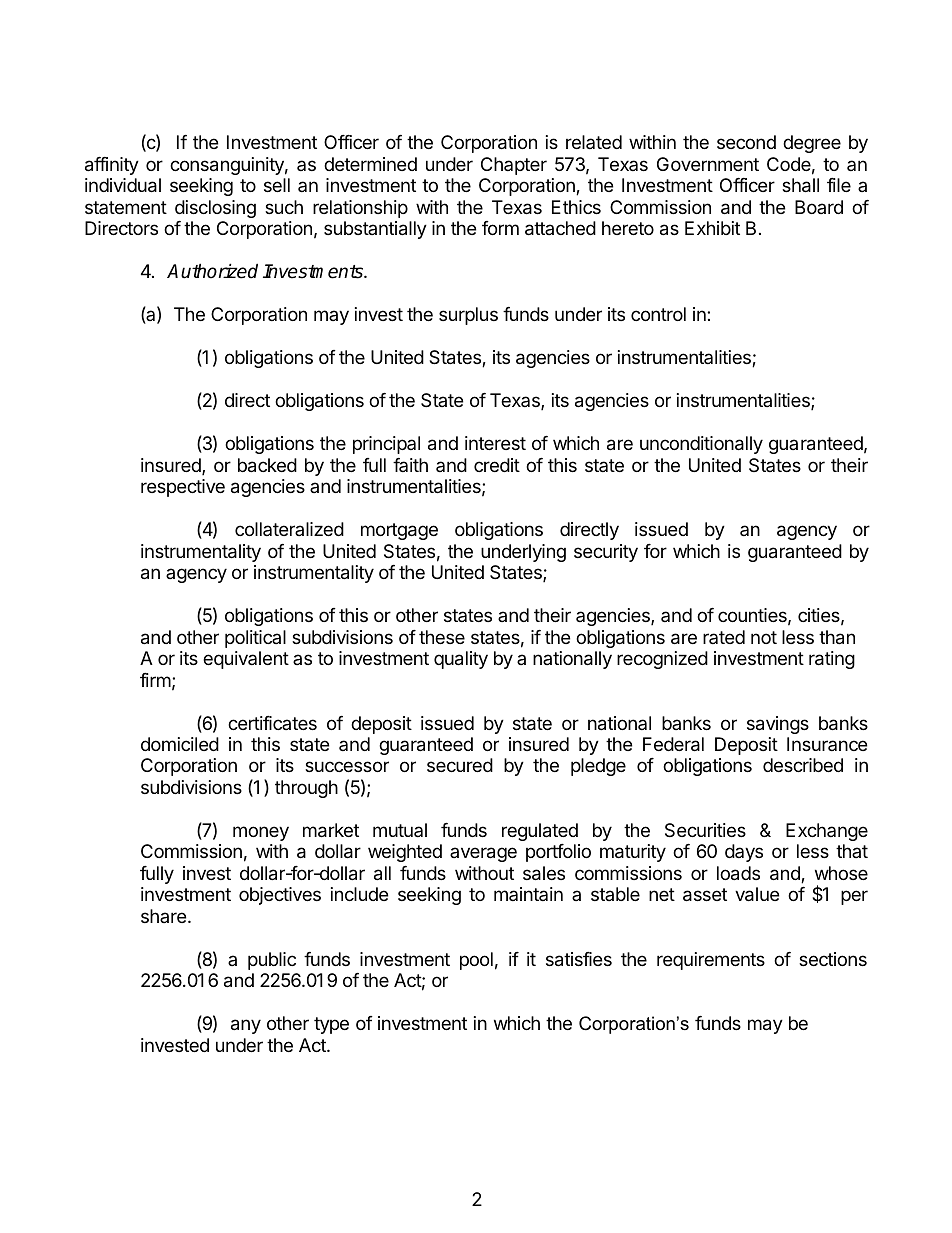  What do you see at coordinates (495, 443) in the document?
I see `interest` at bounding box center [495, 443].
